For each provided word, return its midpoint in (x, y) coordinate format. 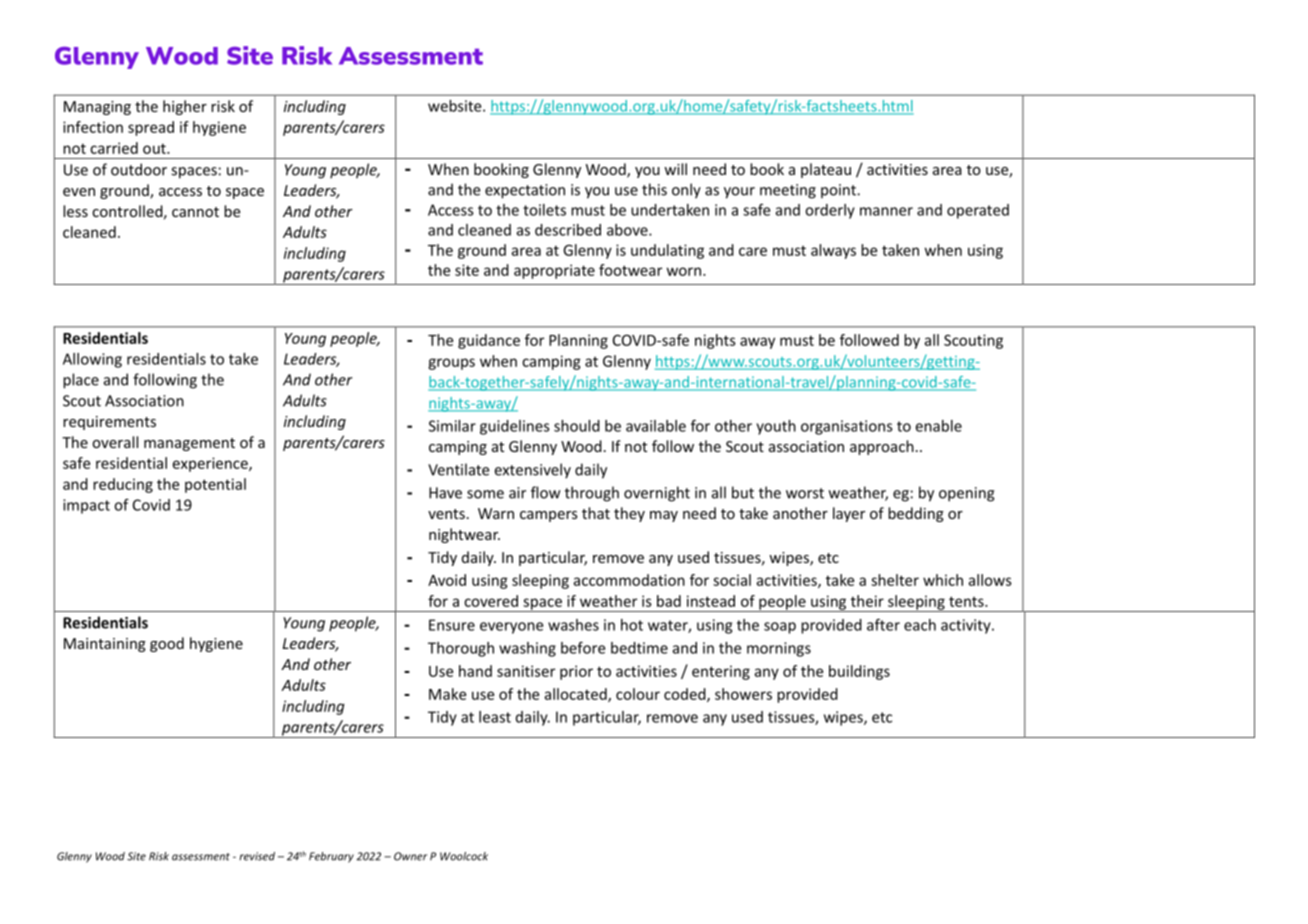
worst (805, 493)
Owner (410, 856)
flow (546, 492)
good (167, 644)
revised (257, 856)
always (833, 251)
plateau (826, 170)
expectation (525, 191)
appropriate (554, 271)
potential (215, 485)
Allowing (92, 360)
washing (527, 649)
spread (151, 128)
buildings (859, 672)
